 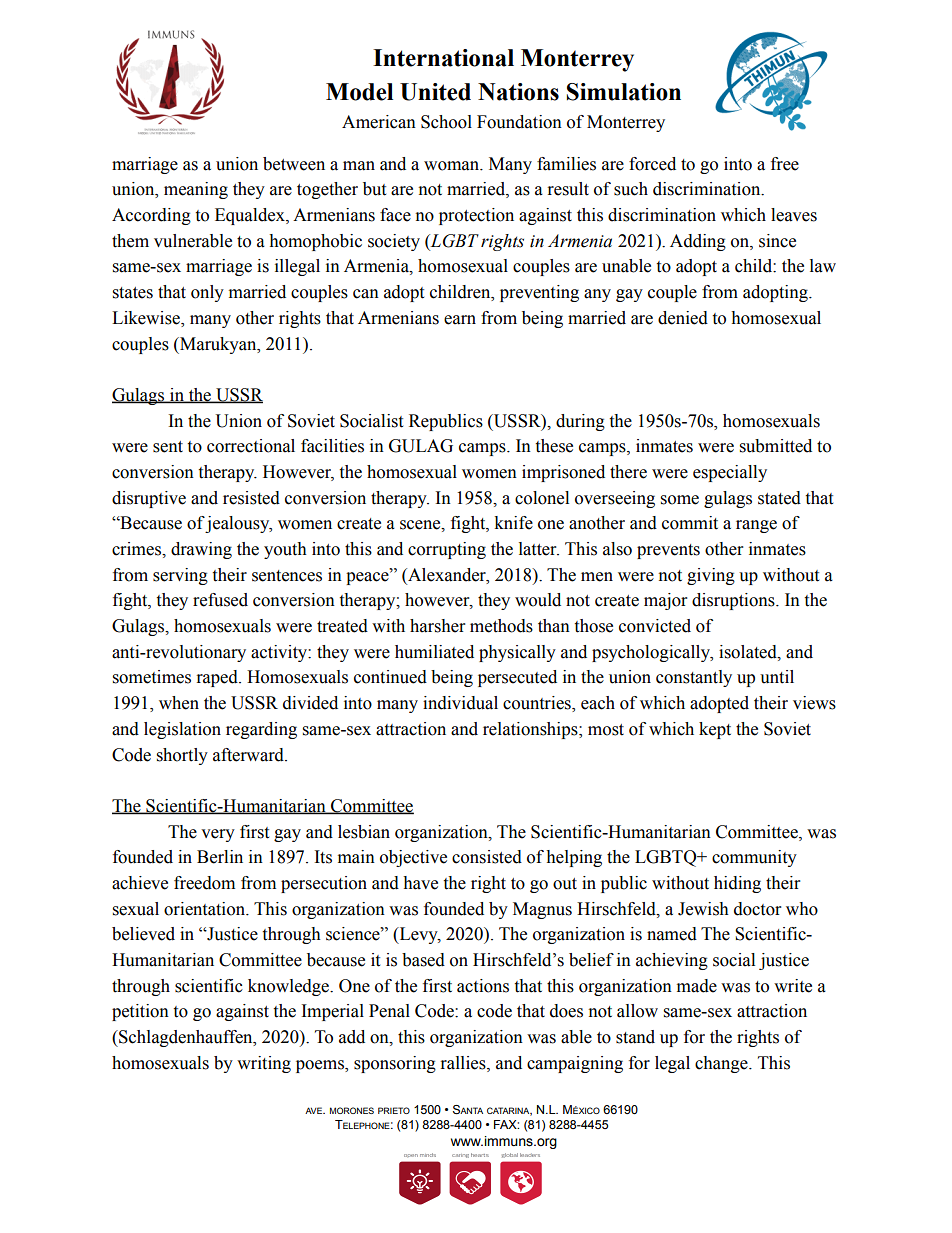 I want to click on Simulation, so click(x=624, y=92).
